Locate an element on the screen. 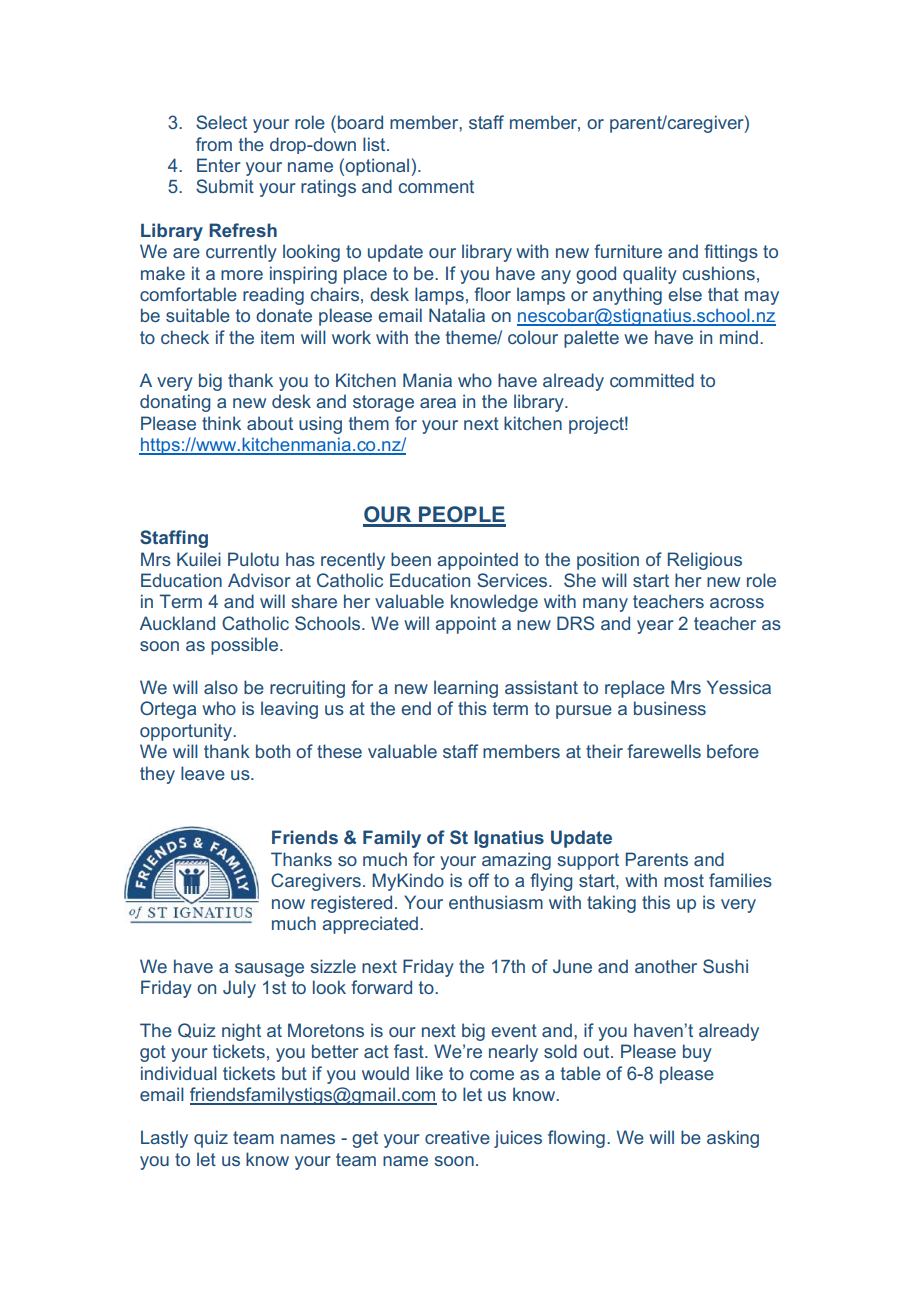  before is located at coordinates (733, 751).
